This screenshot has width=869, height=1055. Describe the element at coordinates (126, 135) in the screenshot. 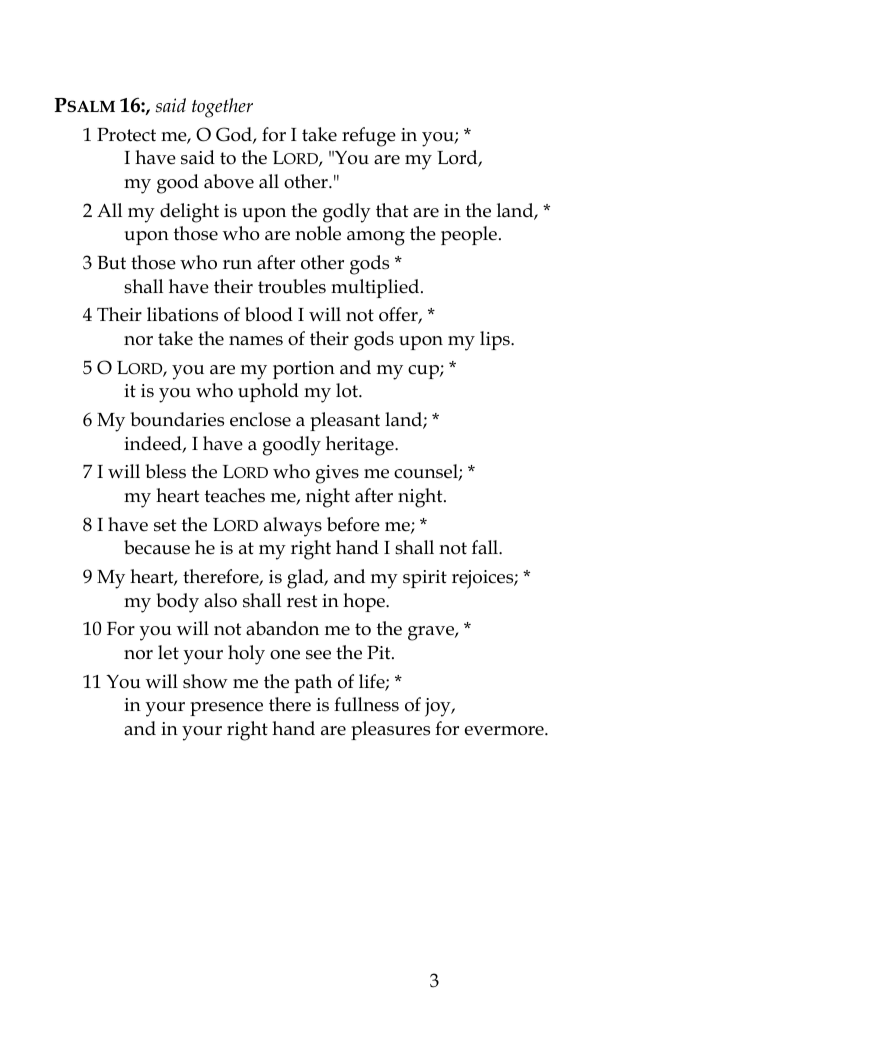

I see `Protect` at that location.
